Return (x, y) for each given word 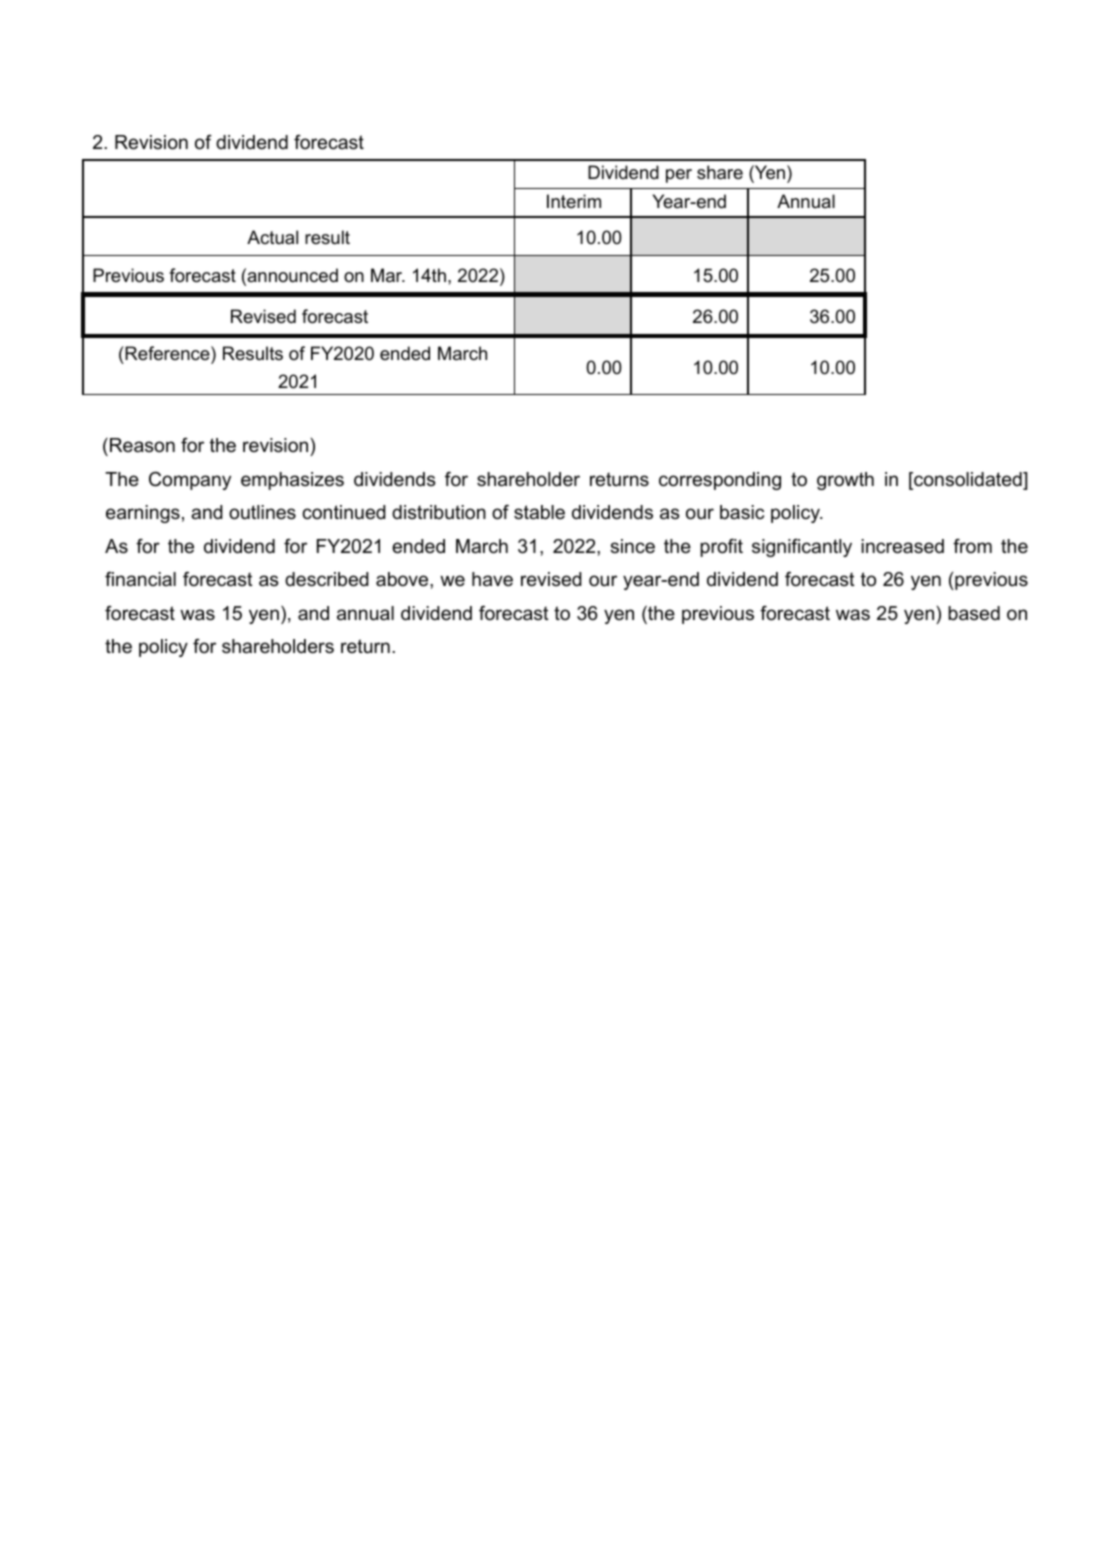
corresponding (720, 481)
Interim (574, 201)
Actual (272, 237)
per (679, 176)
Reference (167, 353)
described (327, 579)
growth (845, 481)
